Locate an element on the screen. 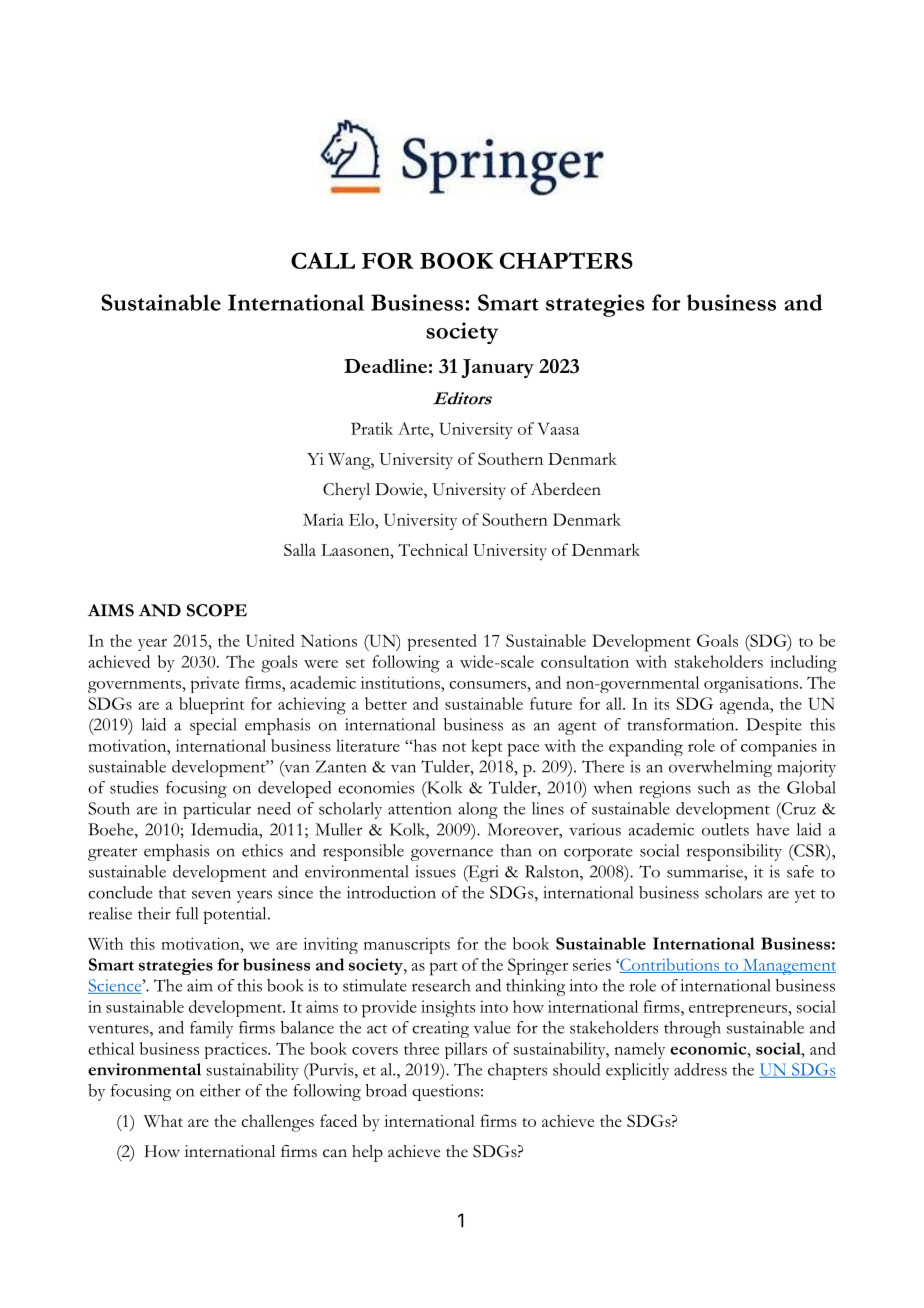 The height and width of the screenshot is (1308, 924). What is located at coordinates (163, 1120).
